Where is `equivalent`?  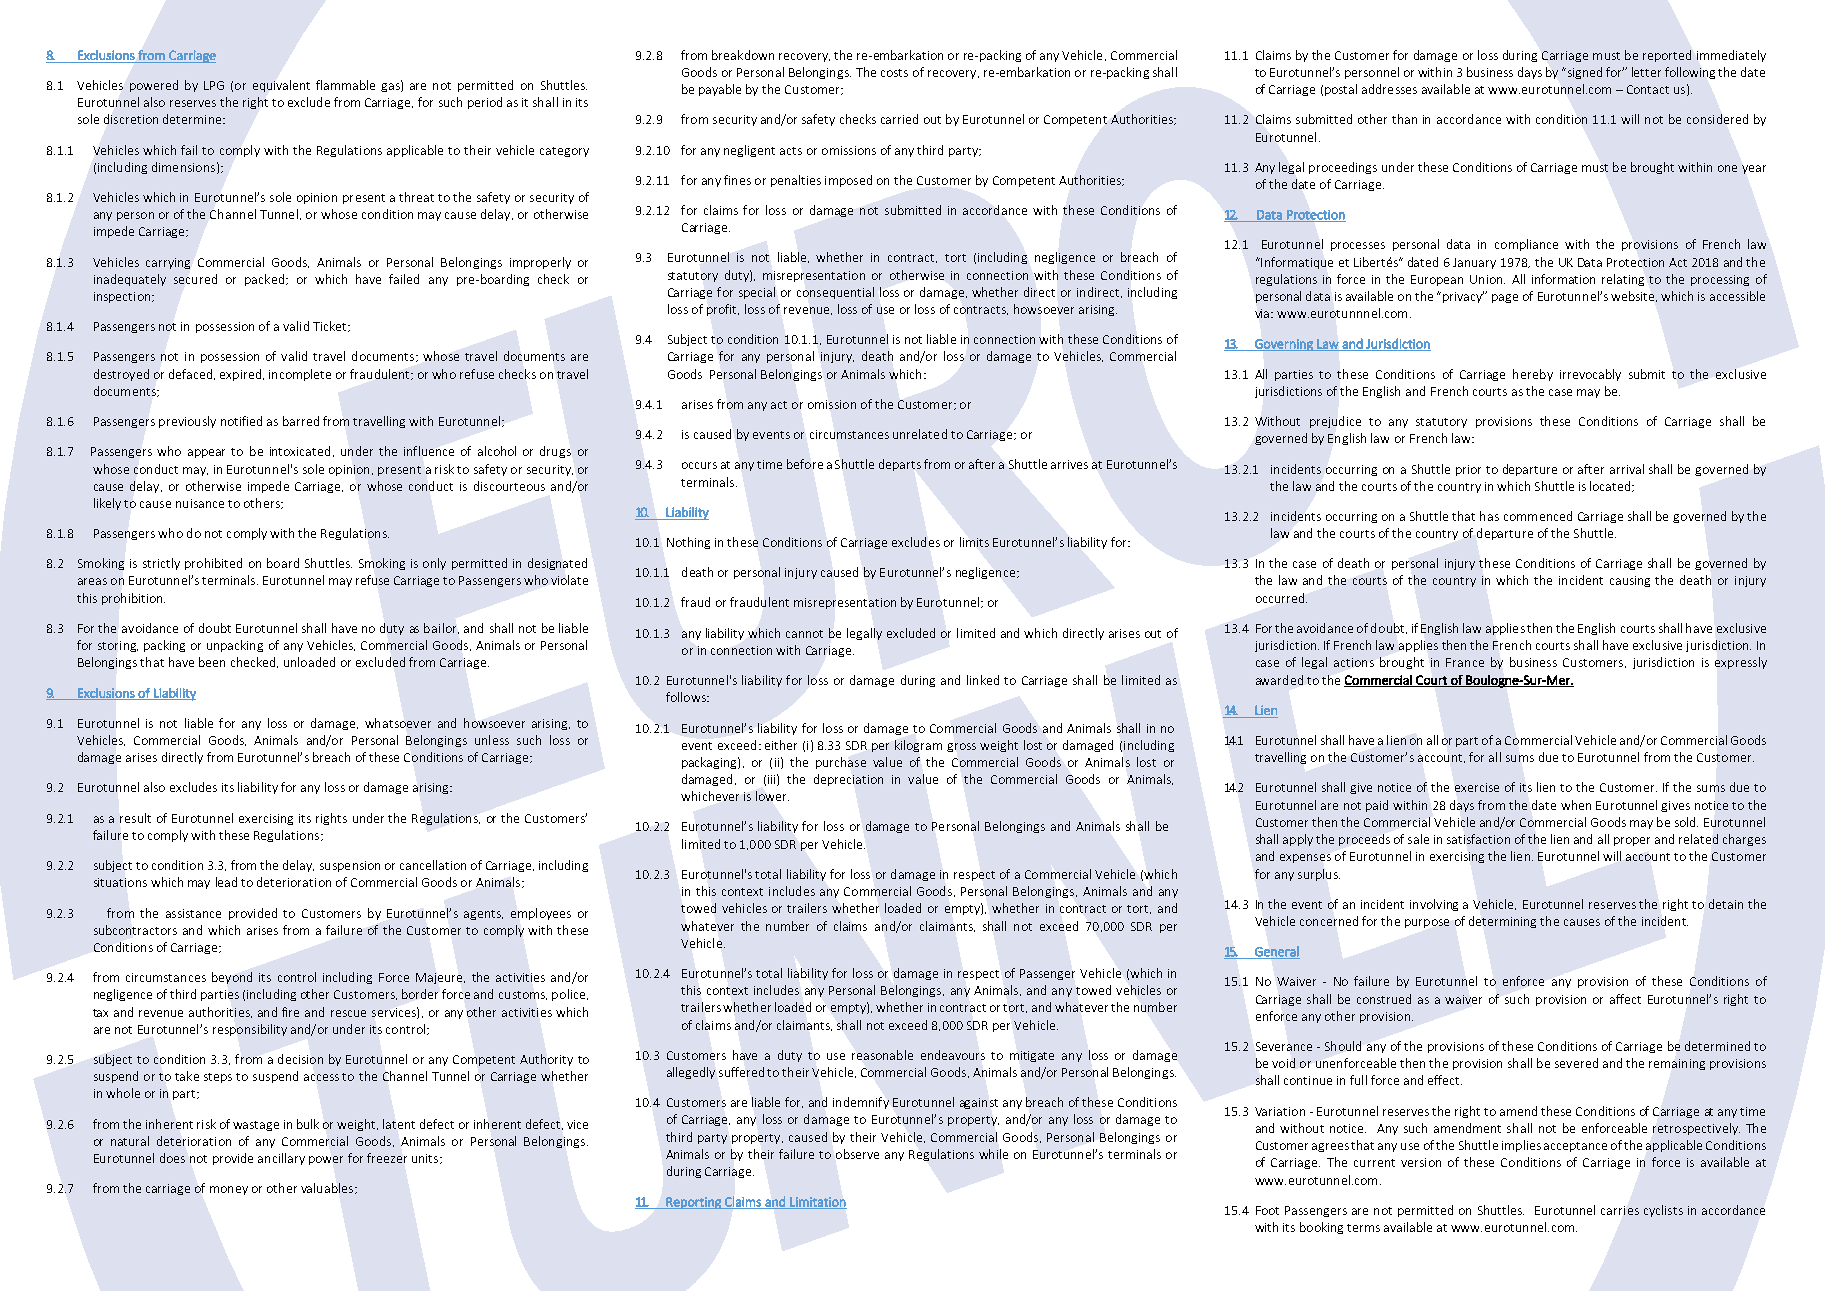
equivalent is located at coordinates (281, 86).
